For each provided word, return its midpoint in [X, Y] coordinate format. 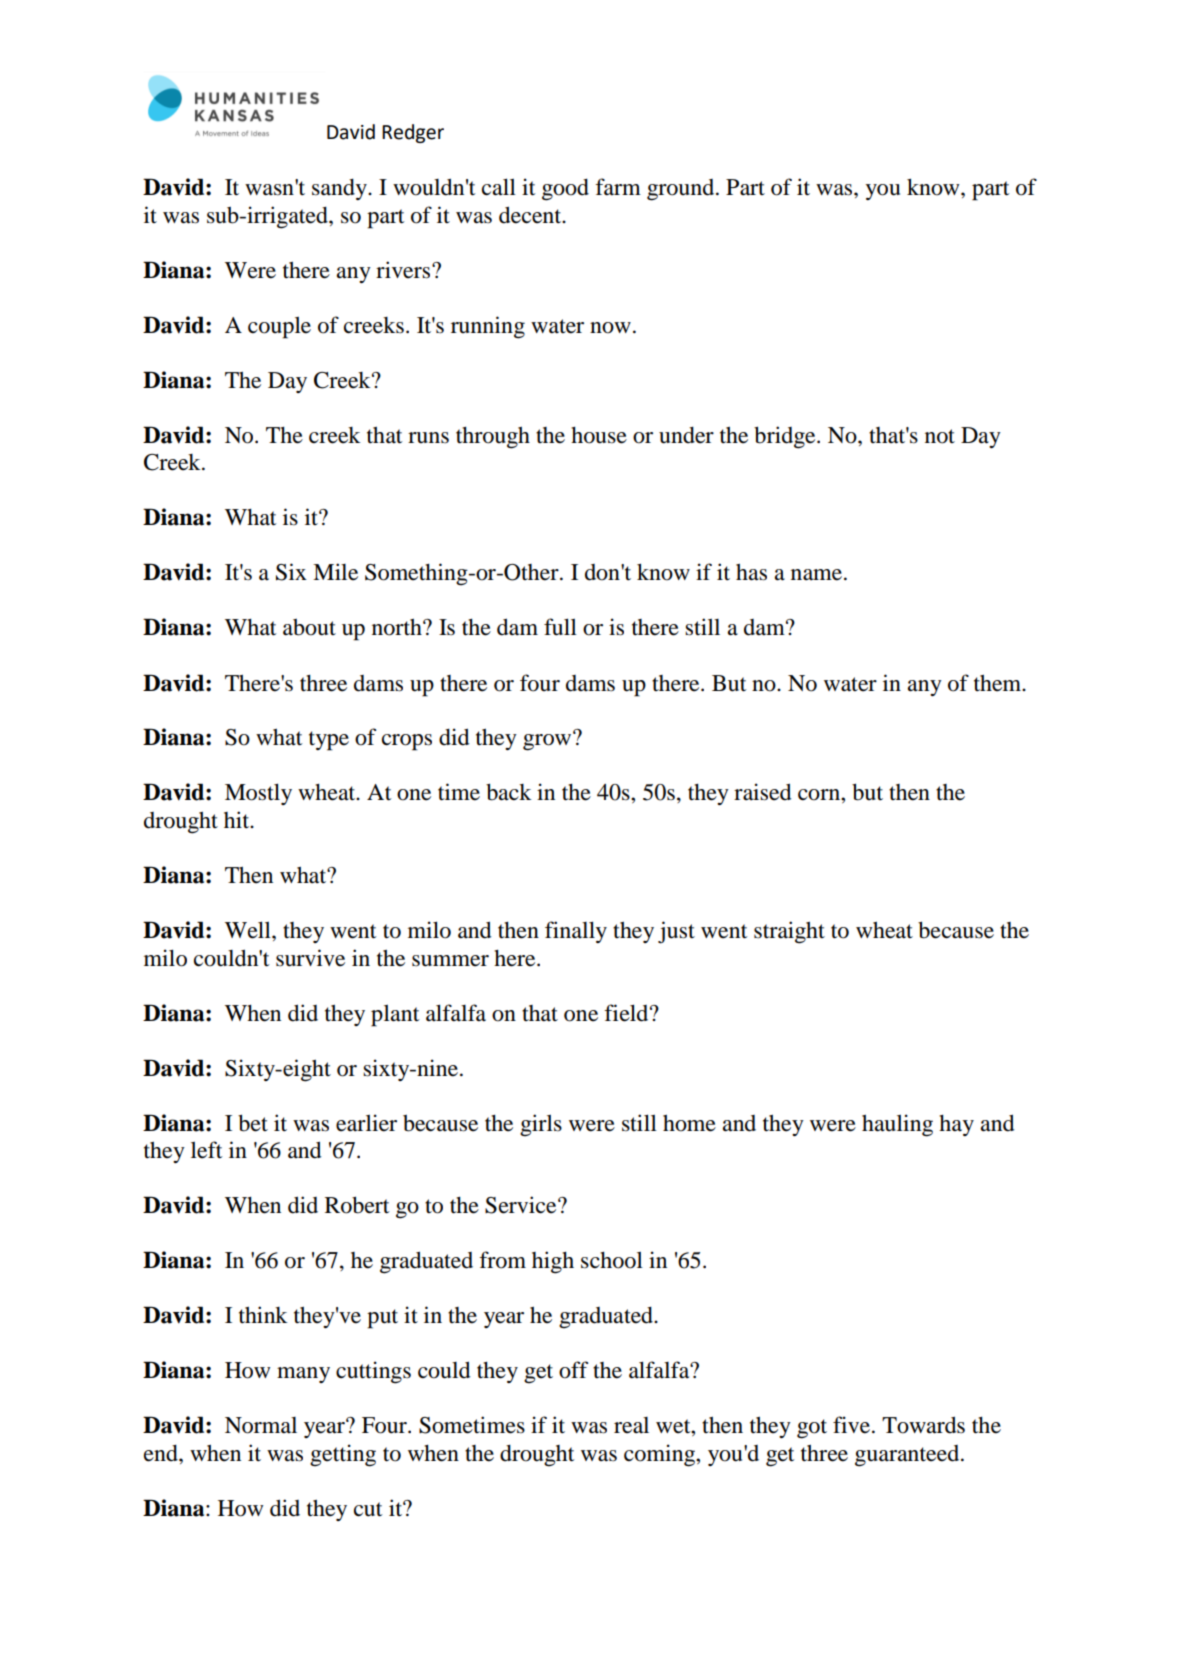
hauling [897, 1125]
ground [682, 190]
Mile [335, 572]
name [816, 575]
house [599, 435]
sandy [340, 189]
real [631, 1425]
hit [238, 819]
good [565, 190]
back [509, 792]
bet [253, 1123]
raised [762, 792]
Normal [261, 1425]
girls [541, 1125]
